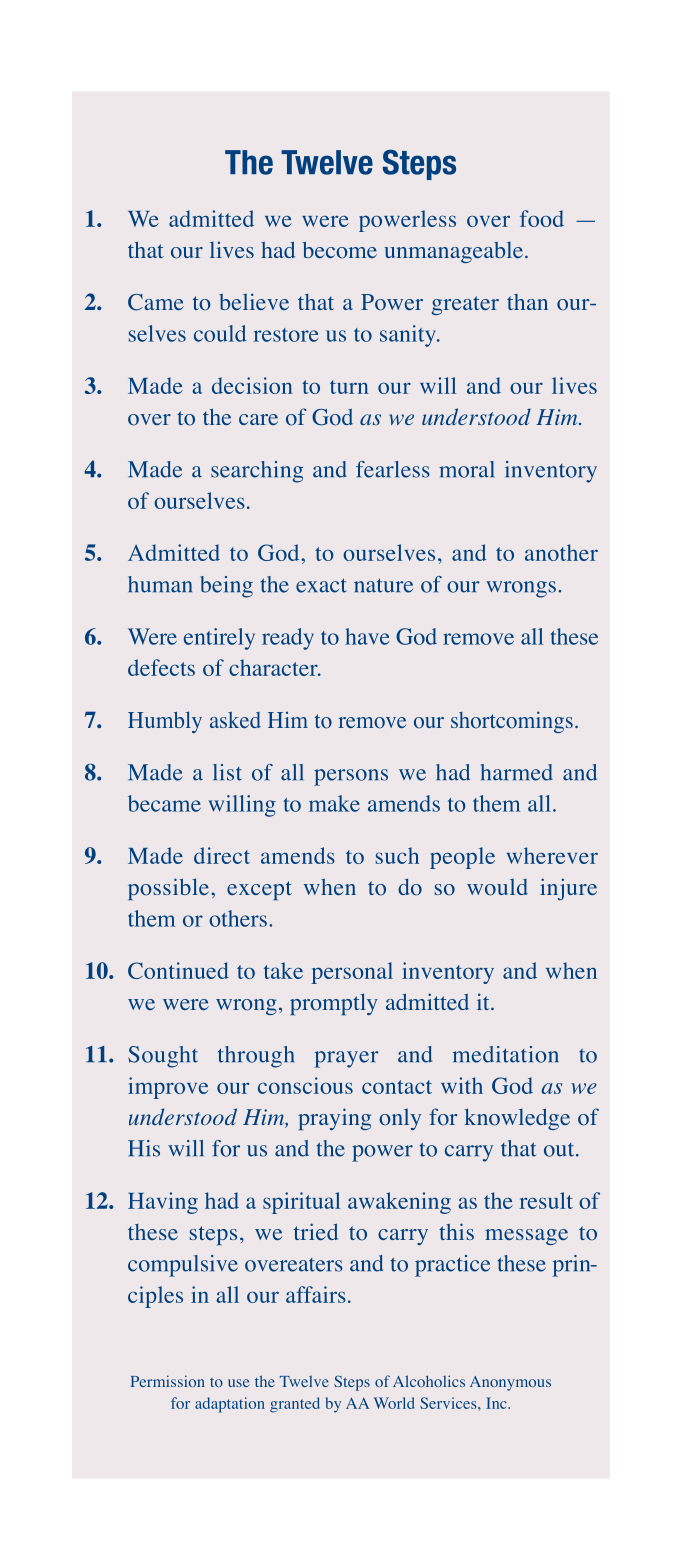 This page has width=675, height=1568. What do you see at coordinates (542, 218) in the page?
I see `food` at bounding box center [542, 218].
